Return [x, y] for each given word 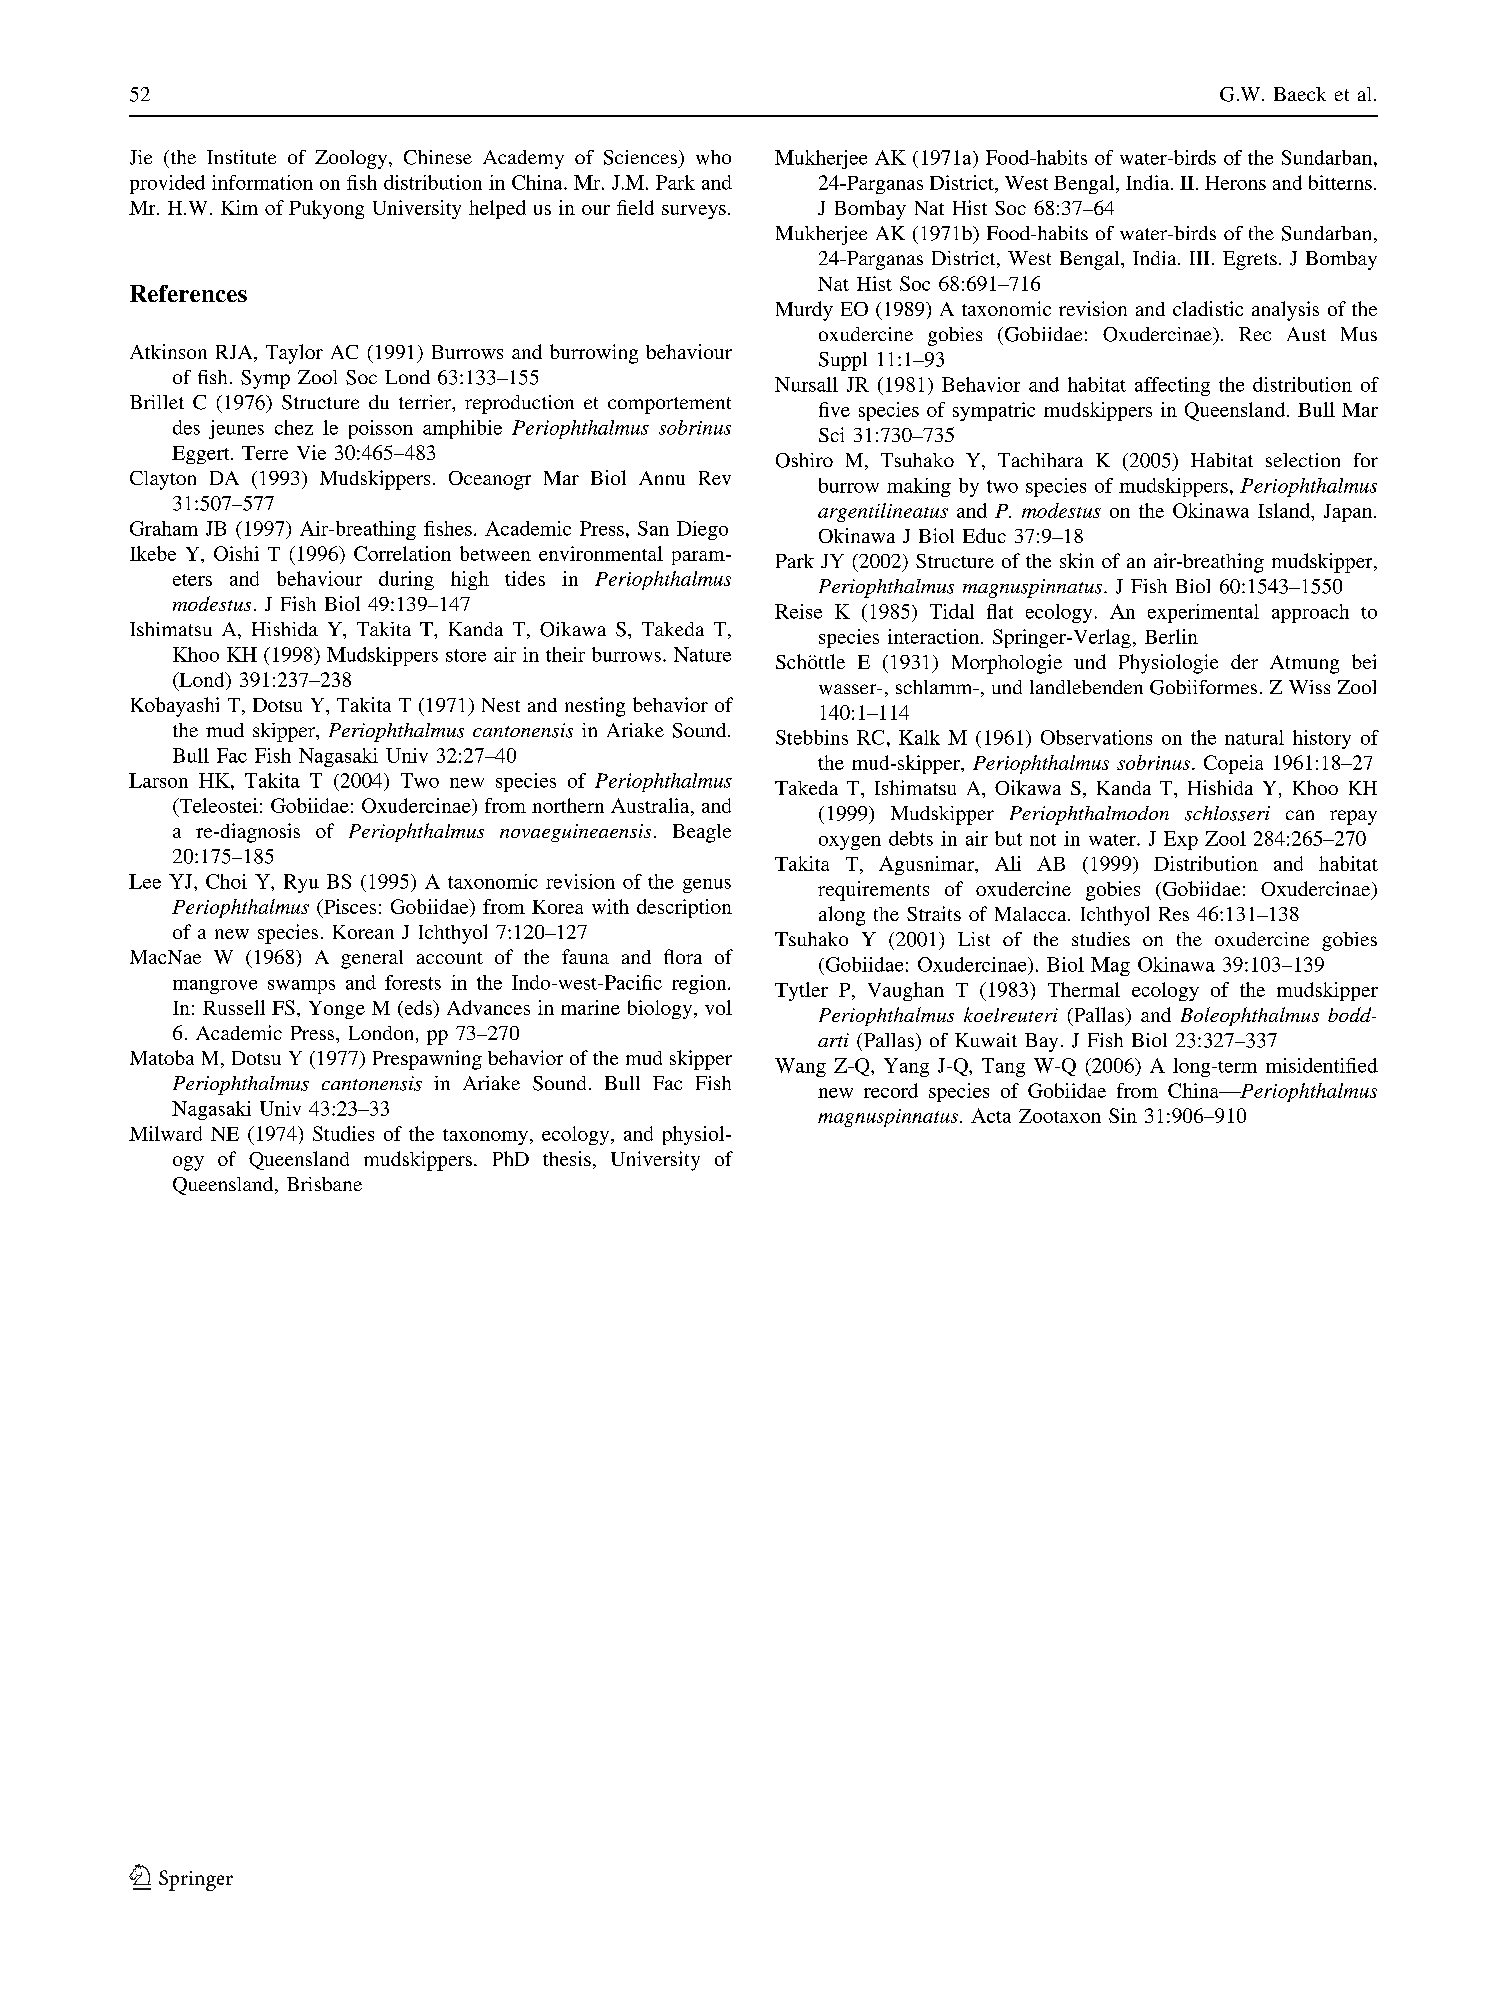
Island [1285, 510]
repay [1353, 817]
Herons [1235, 183]
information [262, 182]
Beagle [702, 833]
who [713, 157]
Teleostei [217, 807]
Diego [702, 530]
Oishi [236, 553]
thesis [567, 1158]
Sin [1123, 1115]
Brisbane [324, 1184]
